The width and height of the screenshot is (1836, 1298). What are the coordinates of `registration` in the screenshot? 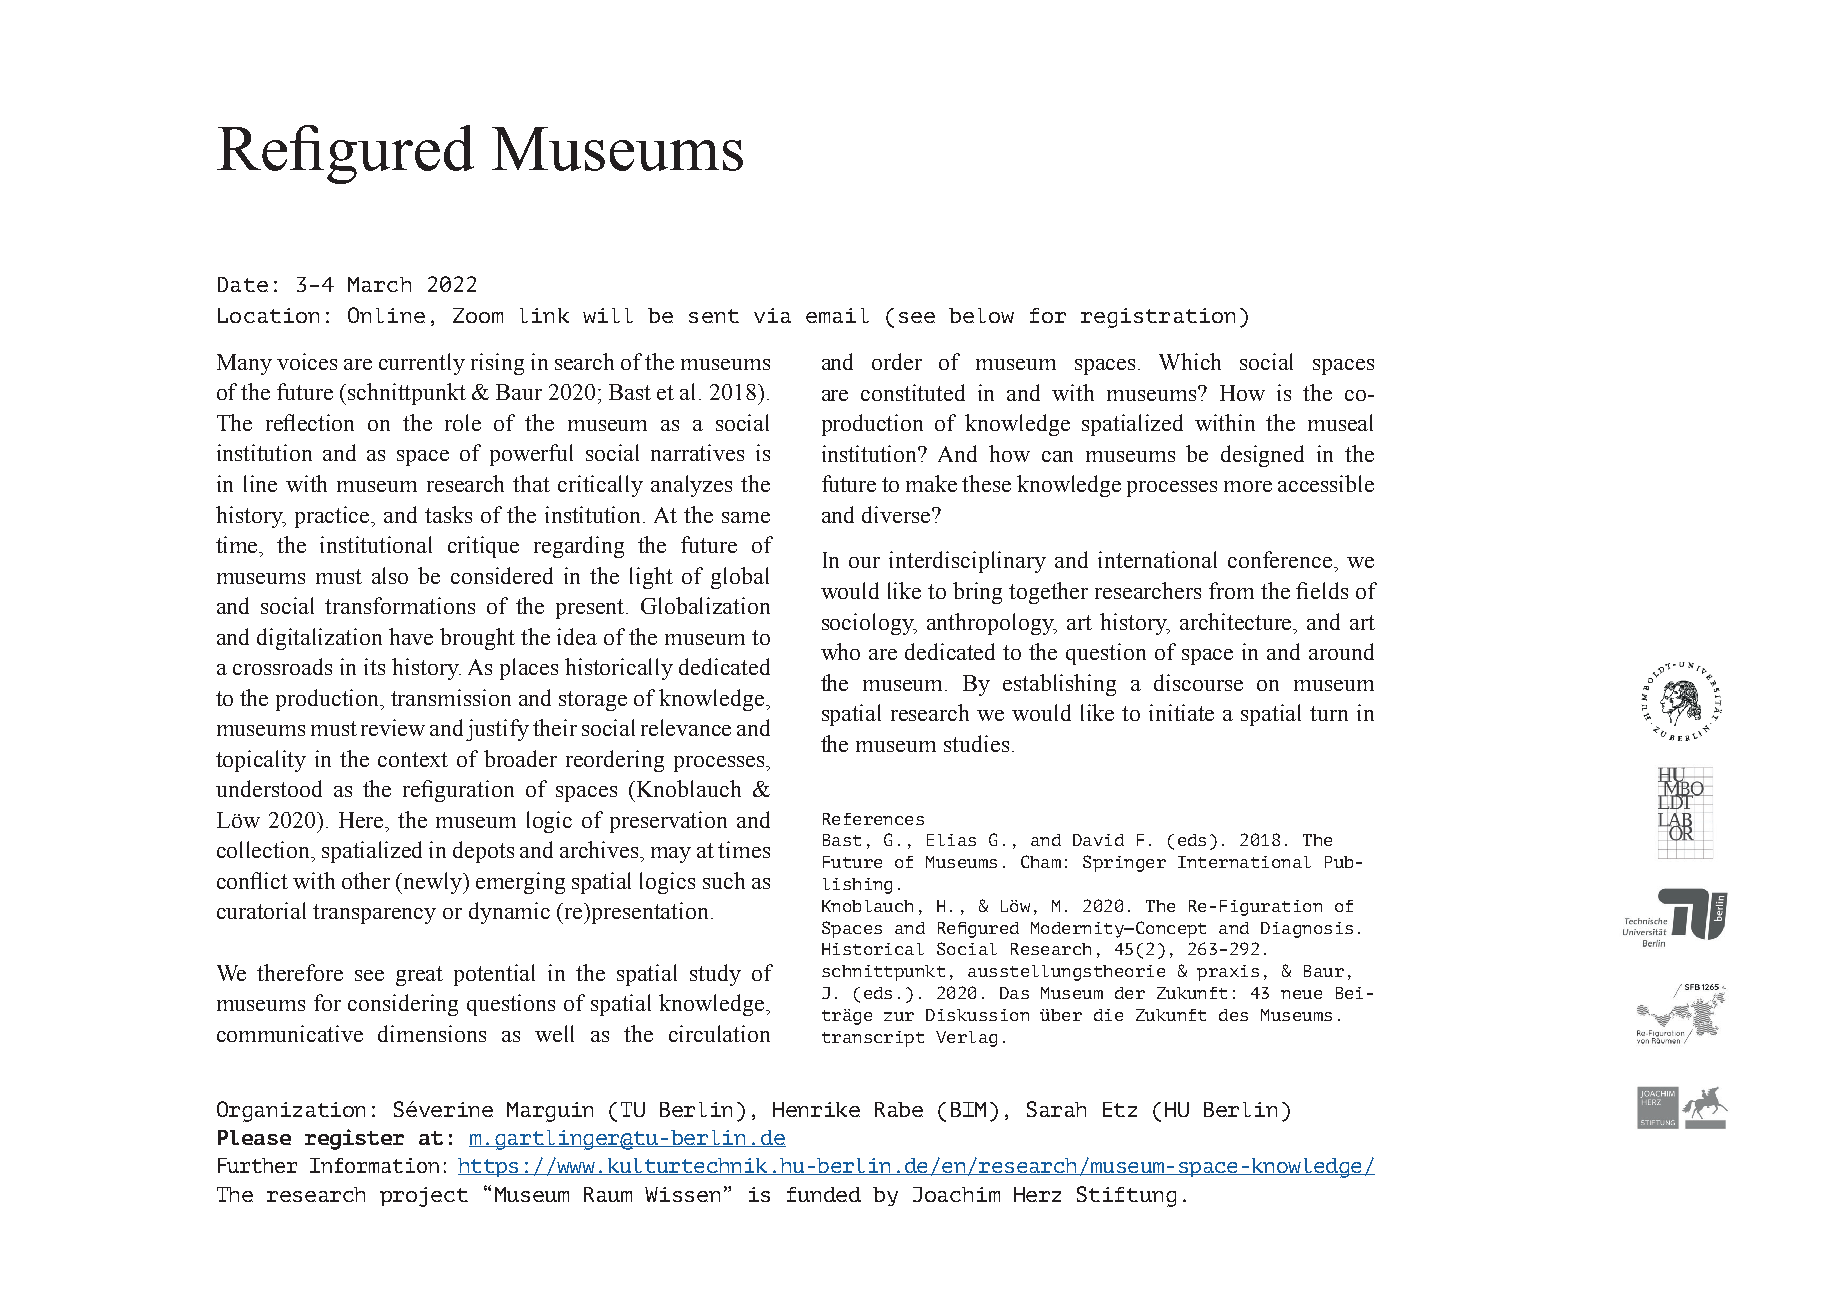 It's located at (1158, 318).
